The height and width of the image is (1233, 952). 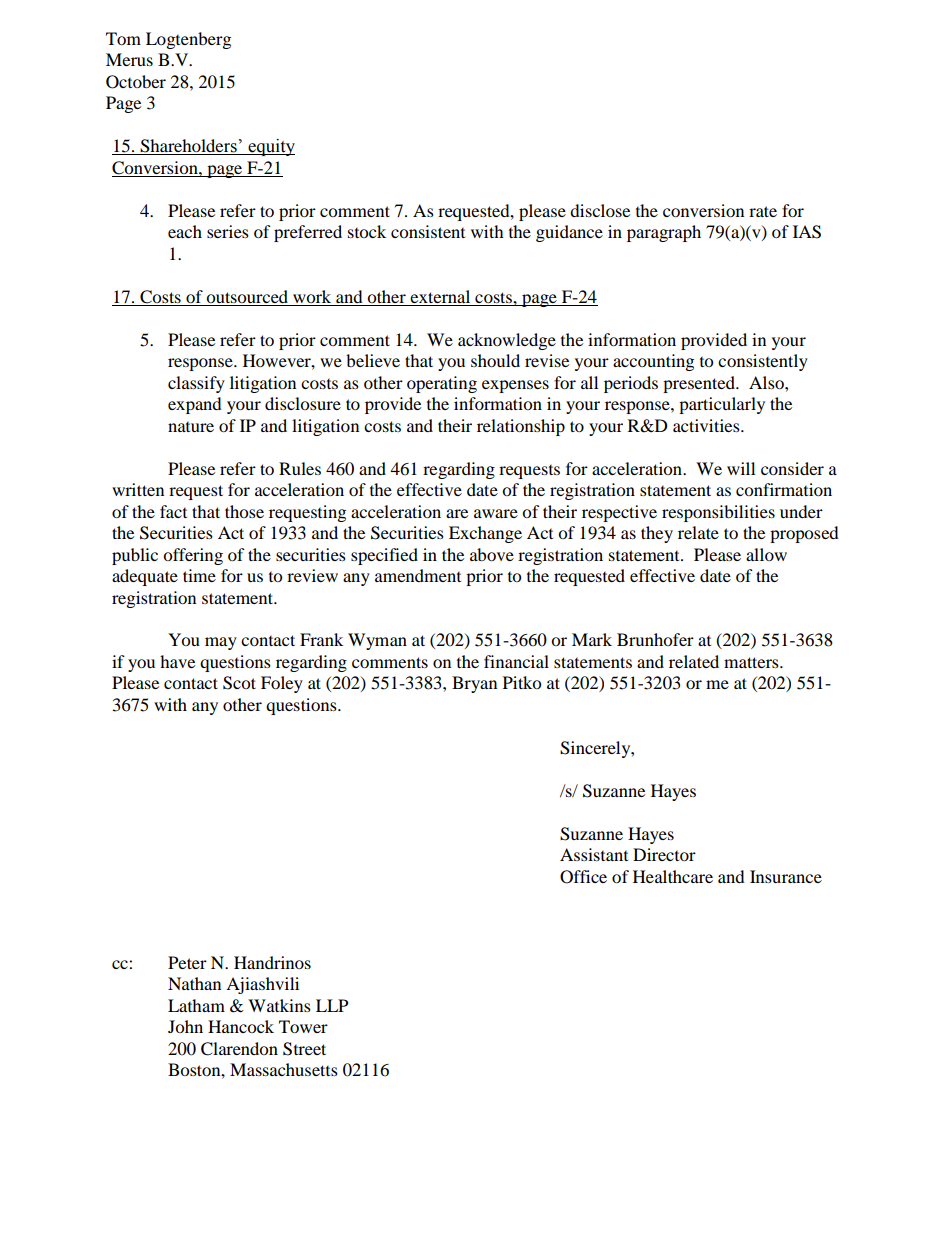 What do you see at coordinates (492, 554) in the image?
I see `above` at bounding box center [492, 554].
